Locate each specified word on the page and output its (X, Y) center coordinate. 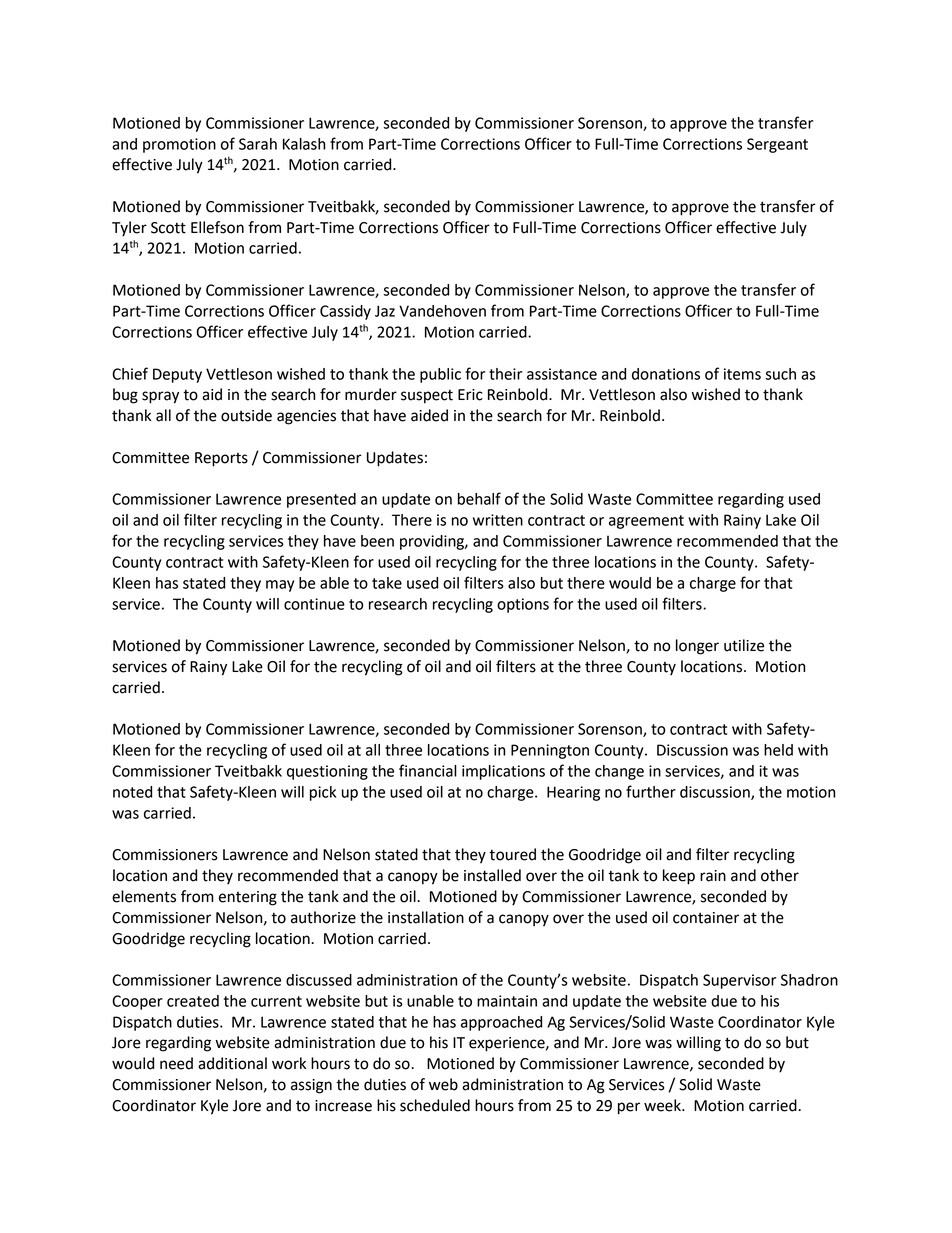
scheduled (435, 1105)
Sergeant (777, 145)
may (280, 586)
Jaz (385, 311)
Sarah (258, 144)
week (663, 1105)
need (176, 1063)
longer (697, 647)
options (523, 605)
